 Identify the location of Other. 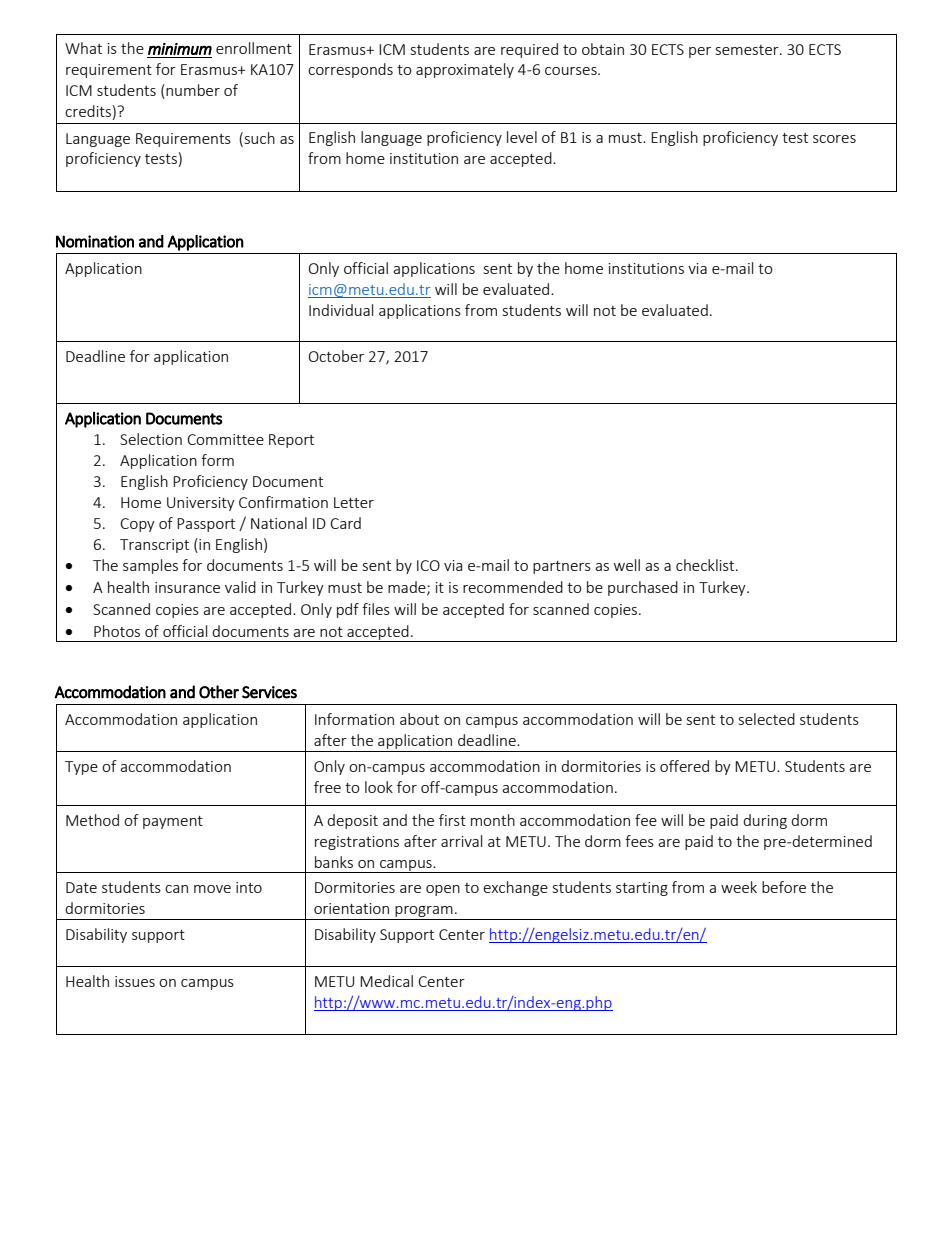
(219, 692).
